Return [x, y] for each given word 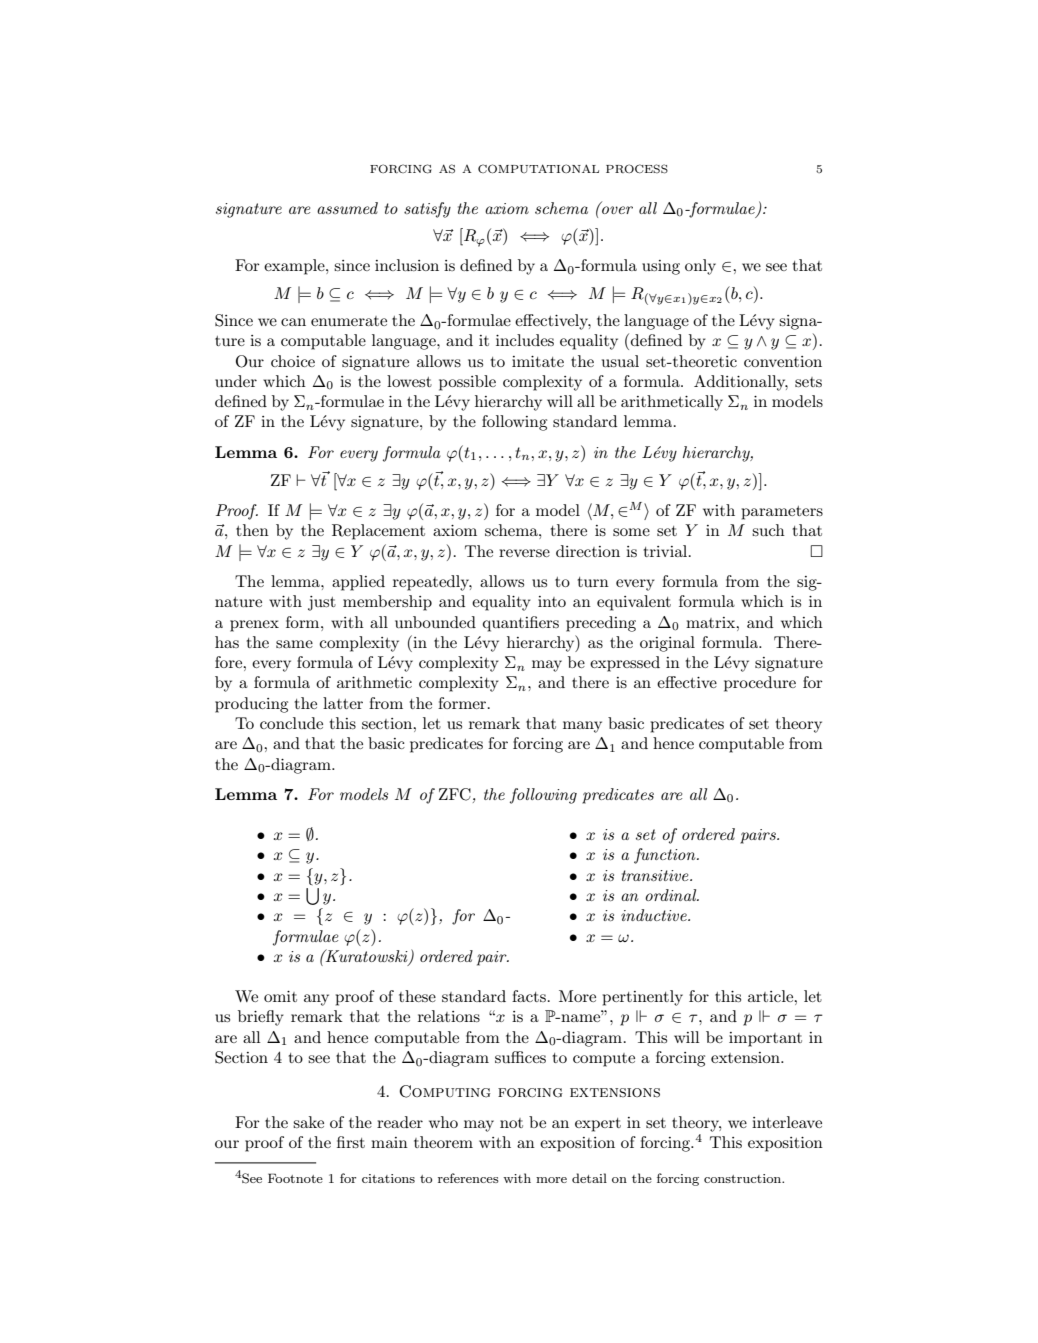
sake [308, 1122]
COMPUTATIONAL [538, 168]
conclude [291, 723]
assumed [347, 208]
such [768, 530]
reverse [524, 553]
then [252, 530]
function [666, 856]
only [700, 267]
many [582, 727]
